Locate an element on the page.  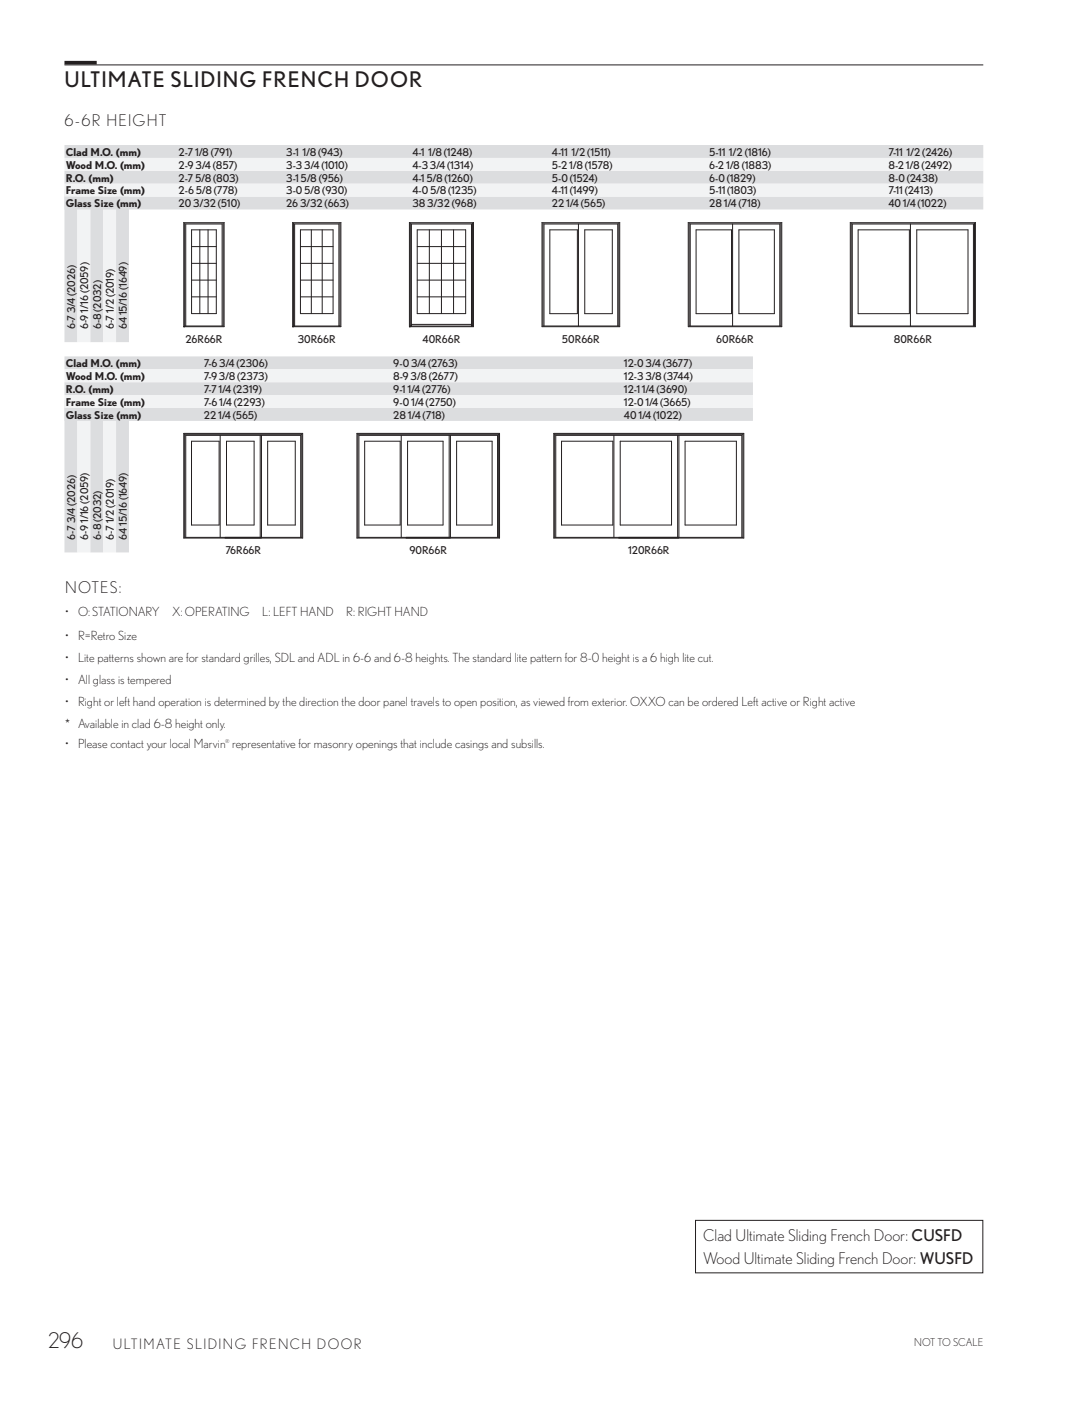
SCALE is located at coordinates (968, 1342).
